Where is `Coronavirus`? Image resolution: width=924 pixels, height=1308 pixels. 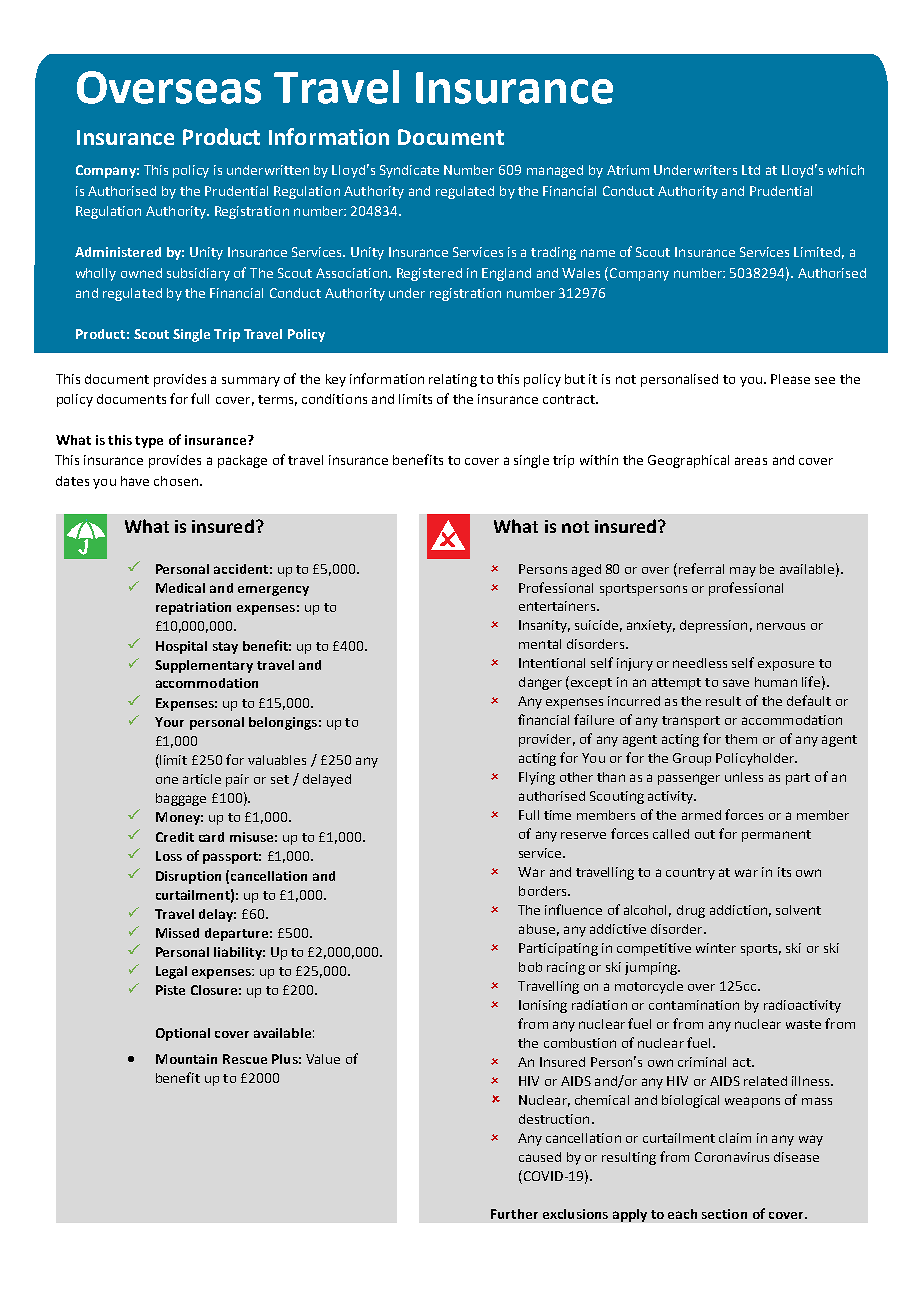
Coronavirus is located at coordinates (732, 1157).
